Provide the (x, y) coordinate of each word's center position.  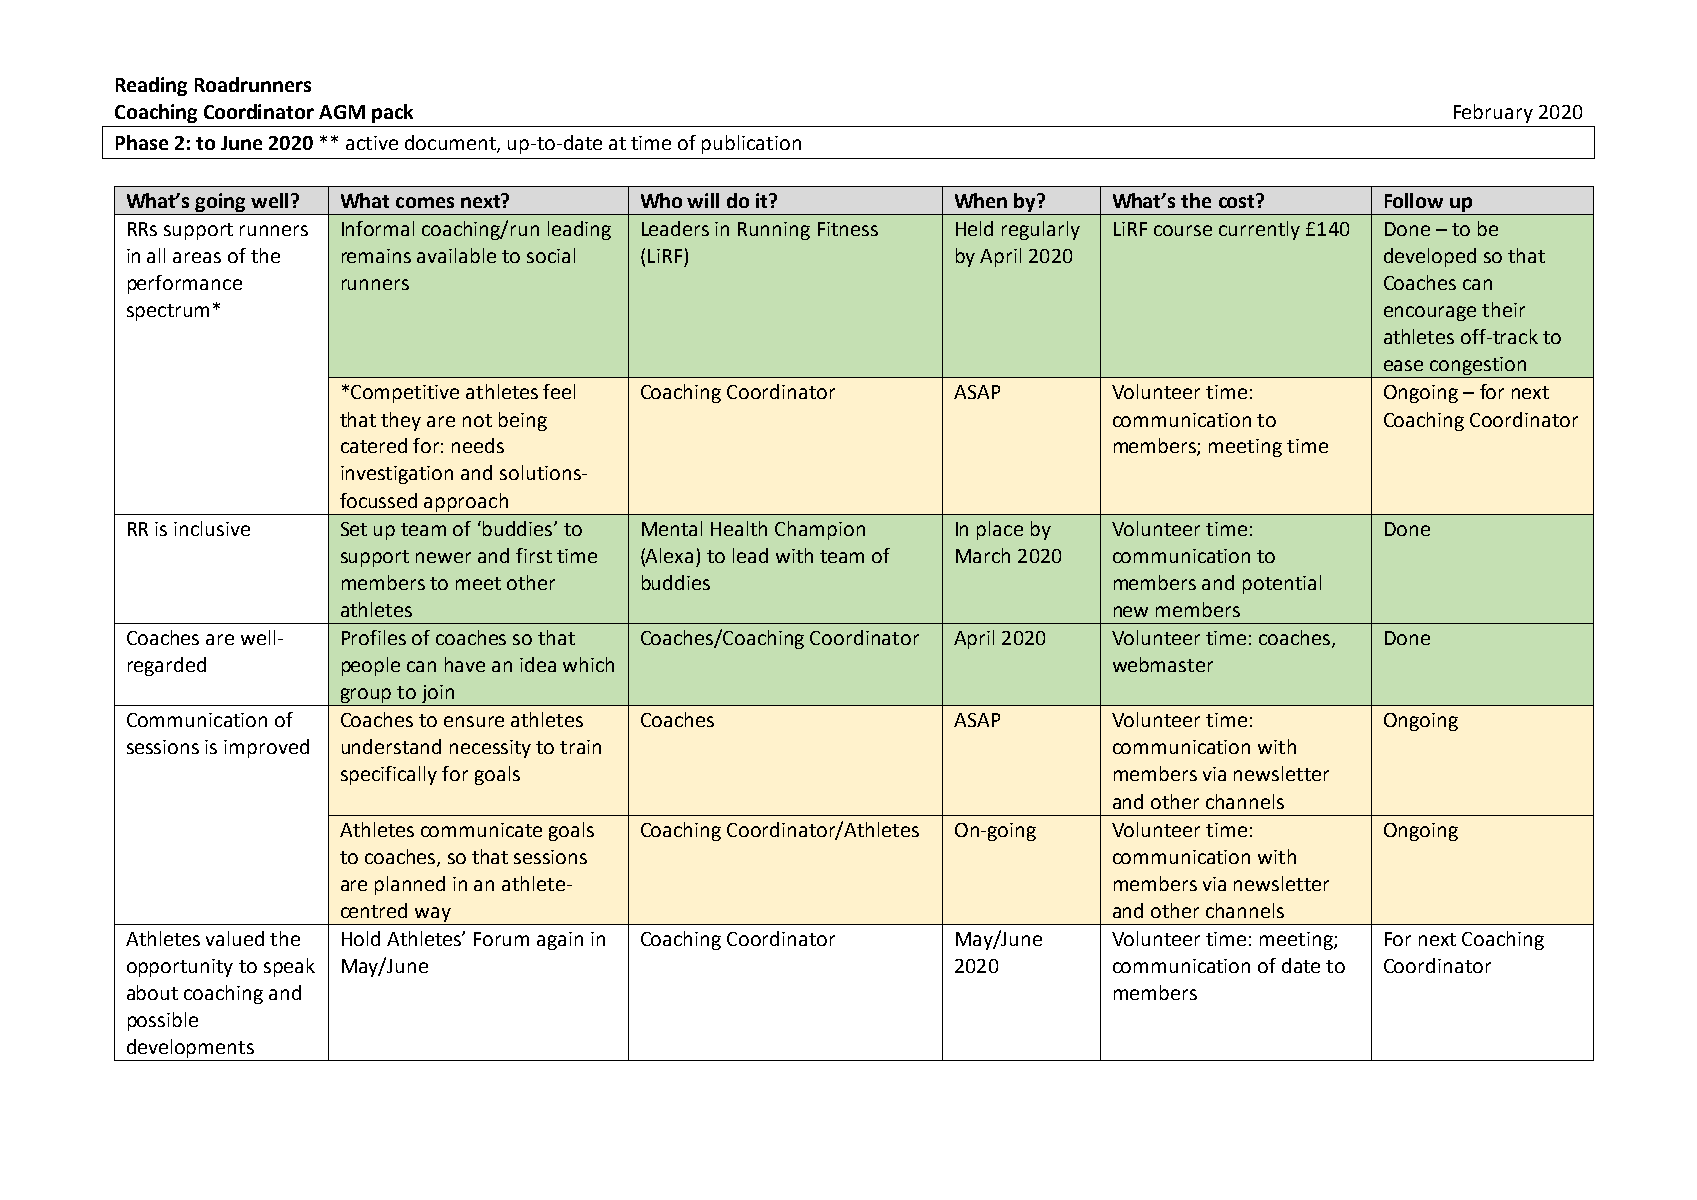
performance (185, 284)
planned (410, 885)
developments (190, 1050)
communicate (481, 830)
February (1493, 113)
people (371, 666)
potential (1282, 584)
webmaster (1163, 664)
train (580, 747)
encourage (1430, 313)
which (588, 664)
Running (774, 231)
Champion (820, 530)
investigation (397, 475)
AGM (342, 112)
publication (751, 144)
